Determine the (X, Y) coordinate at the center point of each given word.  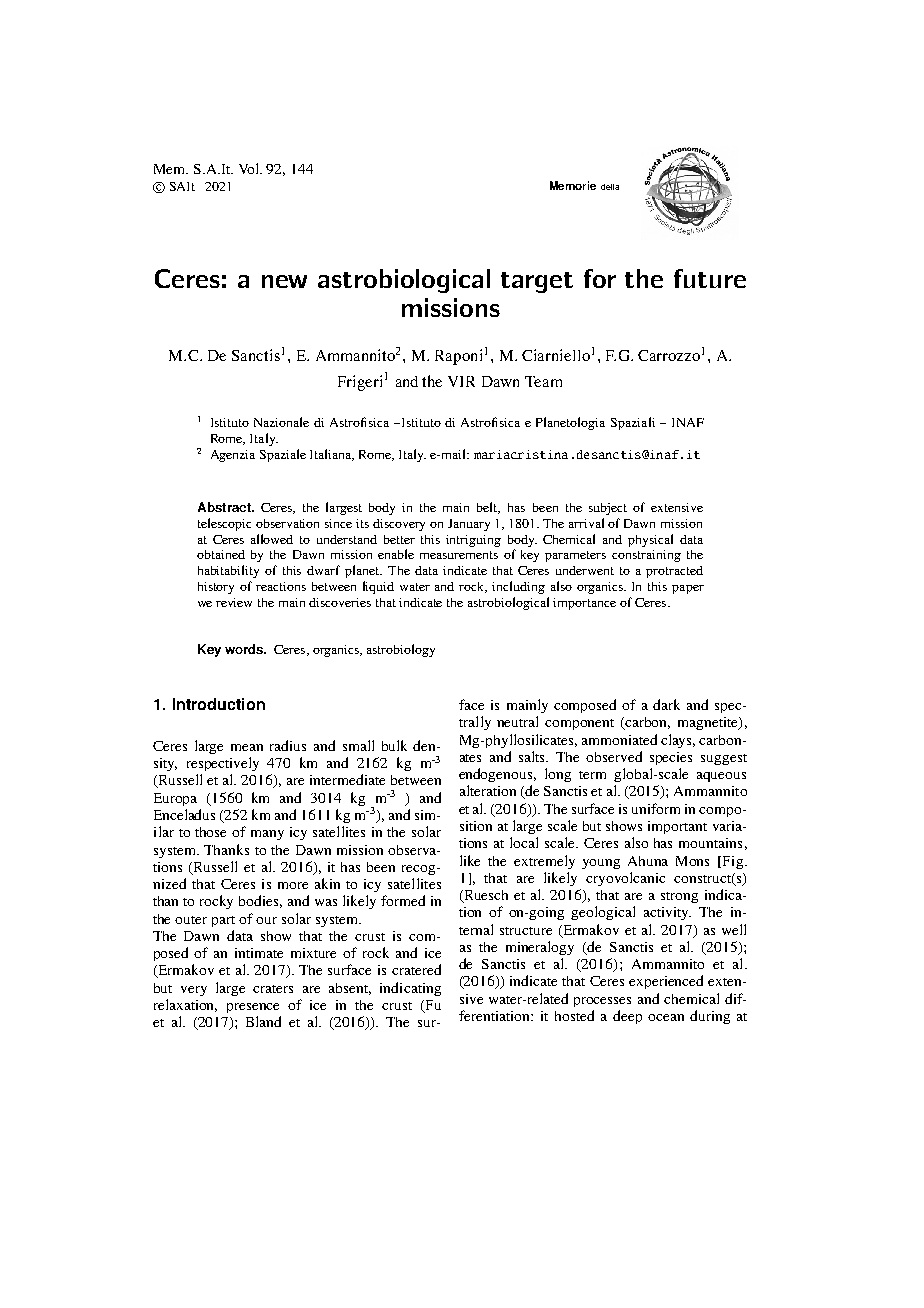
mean (247, 747)
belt (488, 508)
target (537, 282)
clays (678, 741)
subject (608, 509)
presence (253, 1008)
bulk (394, 745)
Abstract (225, 507)
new (284, 281)
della (610, 187)
